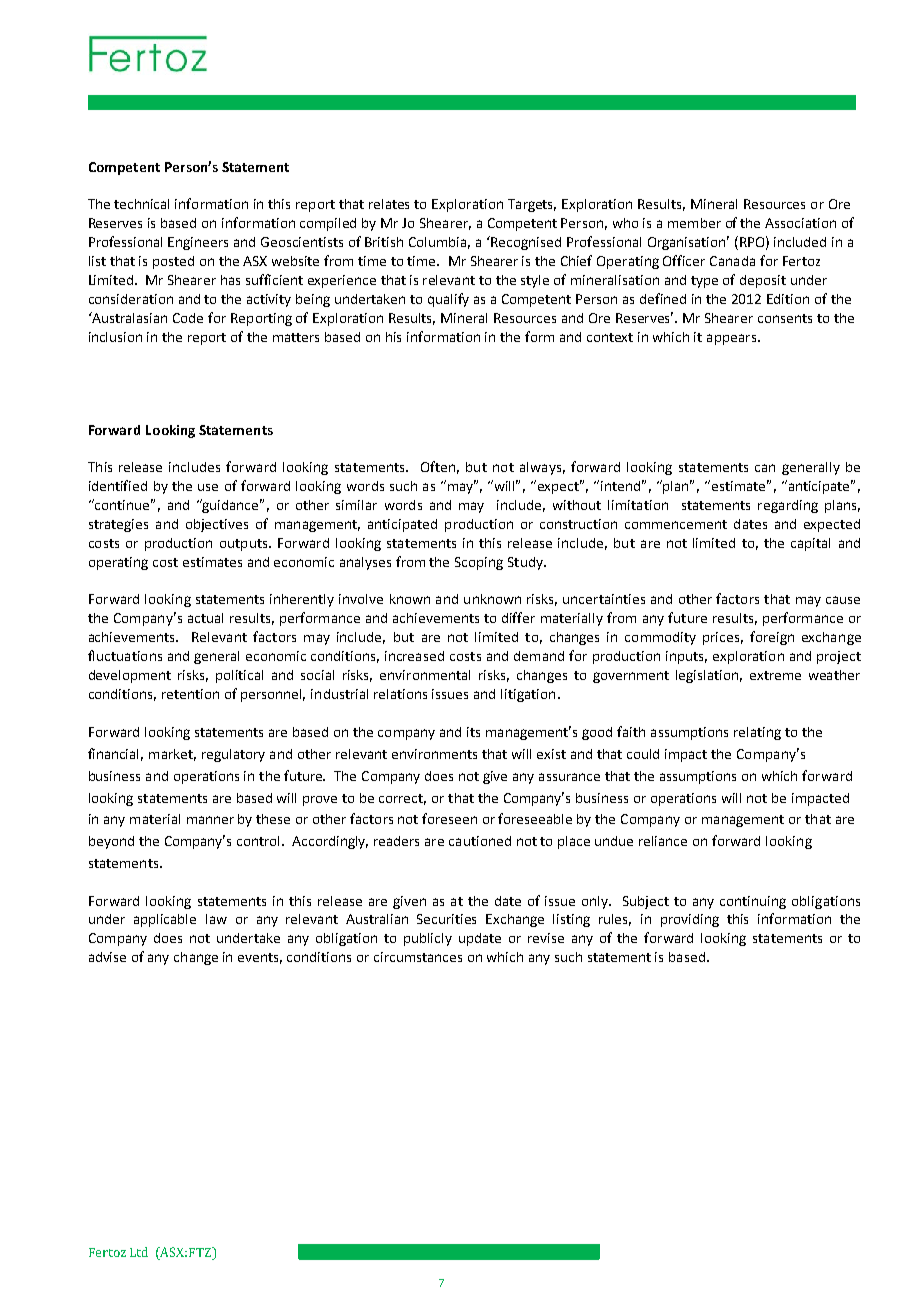  Describe the element at coordinates (216, 919) in the document. I see `law` at that location.
